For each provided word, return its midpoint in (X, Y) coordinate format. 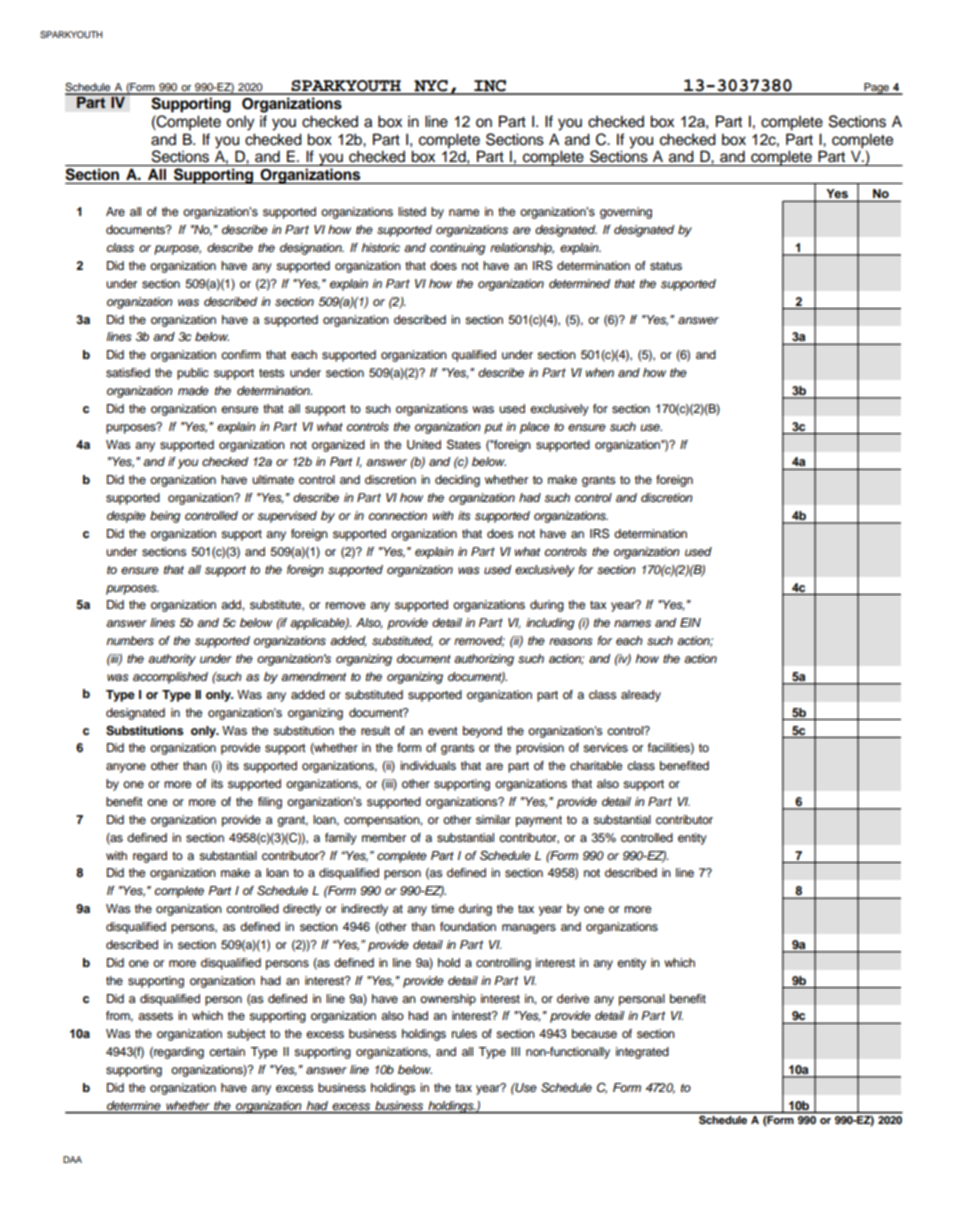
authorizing (484, 660)
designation (312, 249)
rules (464, 1033)
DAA (72, 1159)
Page (876, 89)
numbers (130, 641)
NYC (431, 87)
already (641, 696)
